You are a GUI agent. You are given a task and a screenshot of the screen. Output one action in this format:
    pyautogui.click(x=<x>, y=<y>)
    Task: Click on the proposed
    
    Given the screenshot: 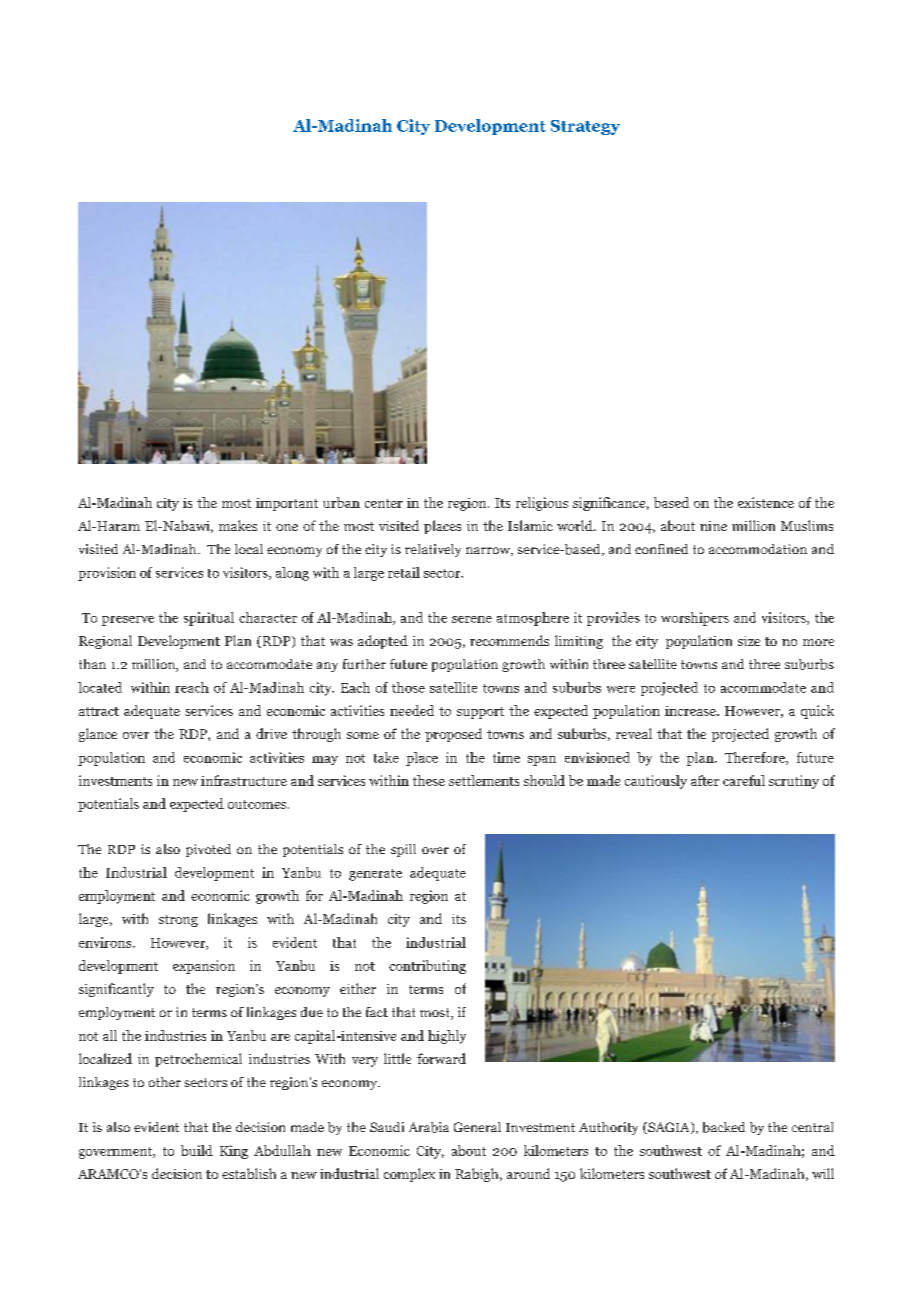 What is the action you would take?
    pyautogui.click(x=453, y=735)
